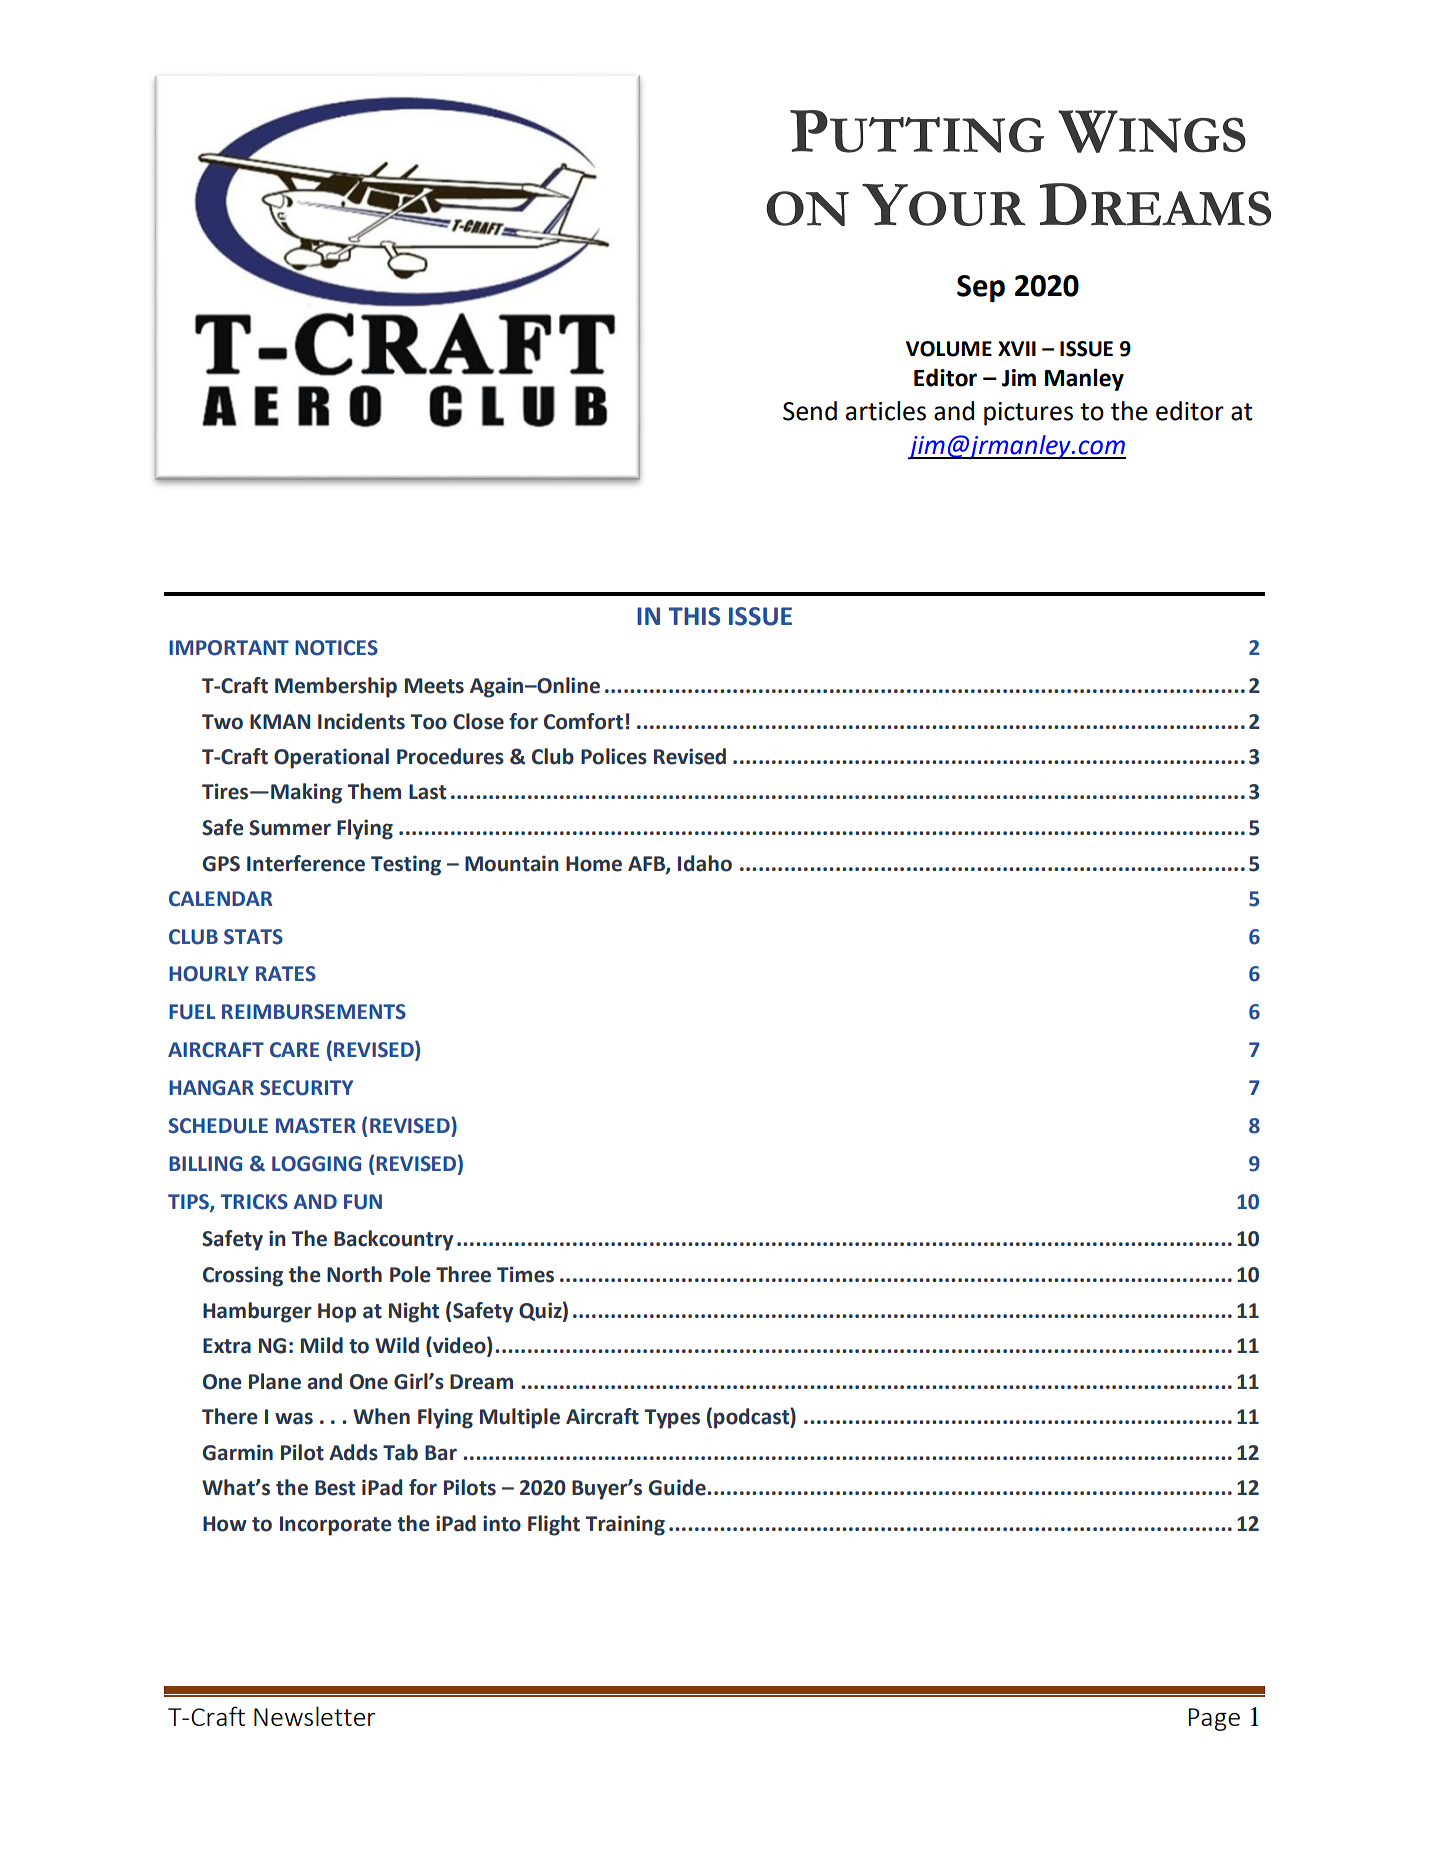 The width and height of the document is (1429, 1849). I want to click on Newsletter, so click(315, 1716).
